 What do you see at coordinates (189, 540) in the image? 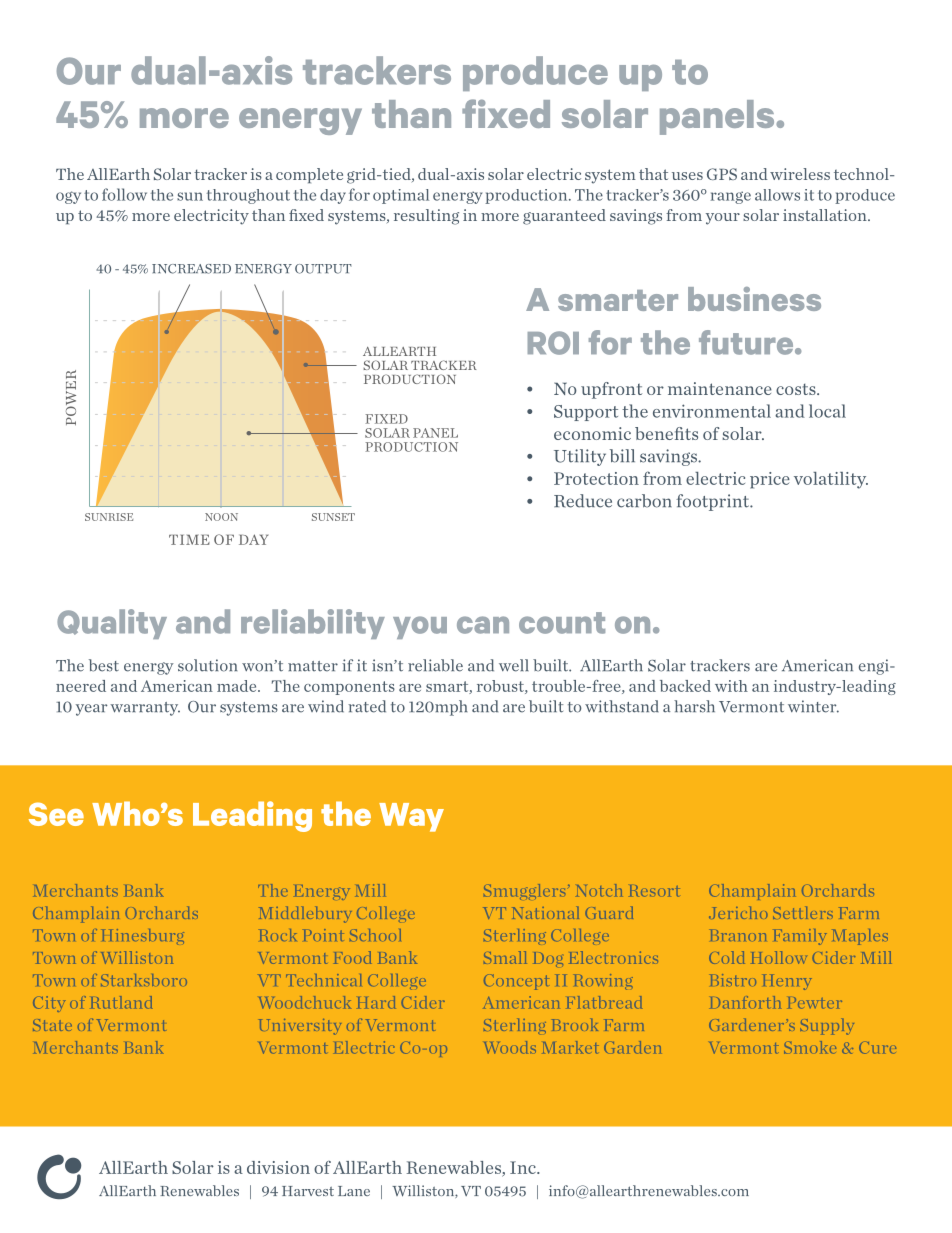
I see `TIME` at bounding box center [189, 540].
